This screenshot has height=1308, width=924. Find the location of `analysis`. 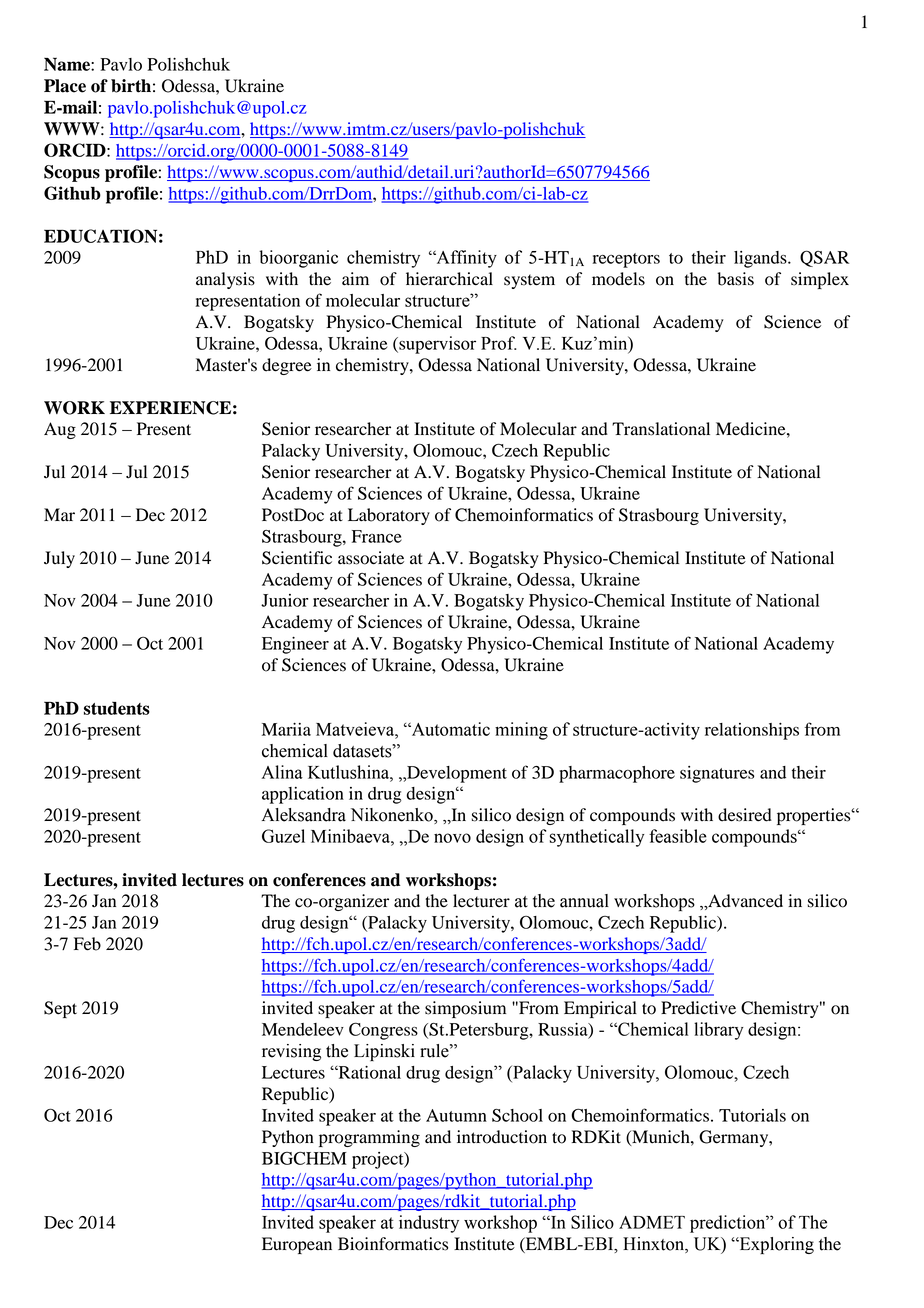

analysis is located at coordinates (225, 280).
